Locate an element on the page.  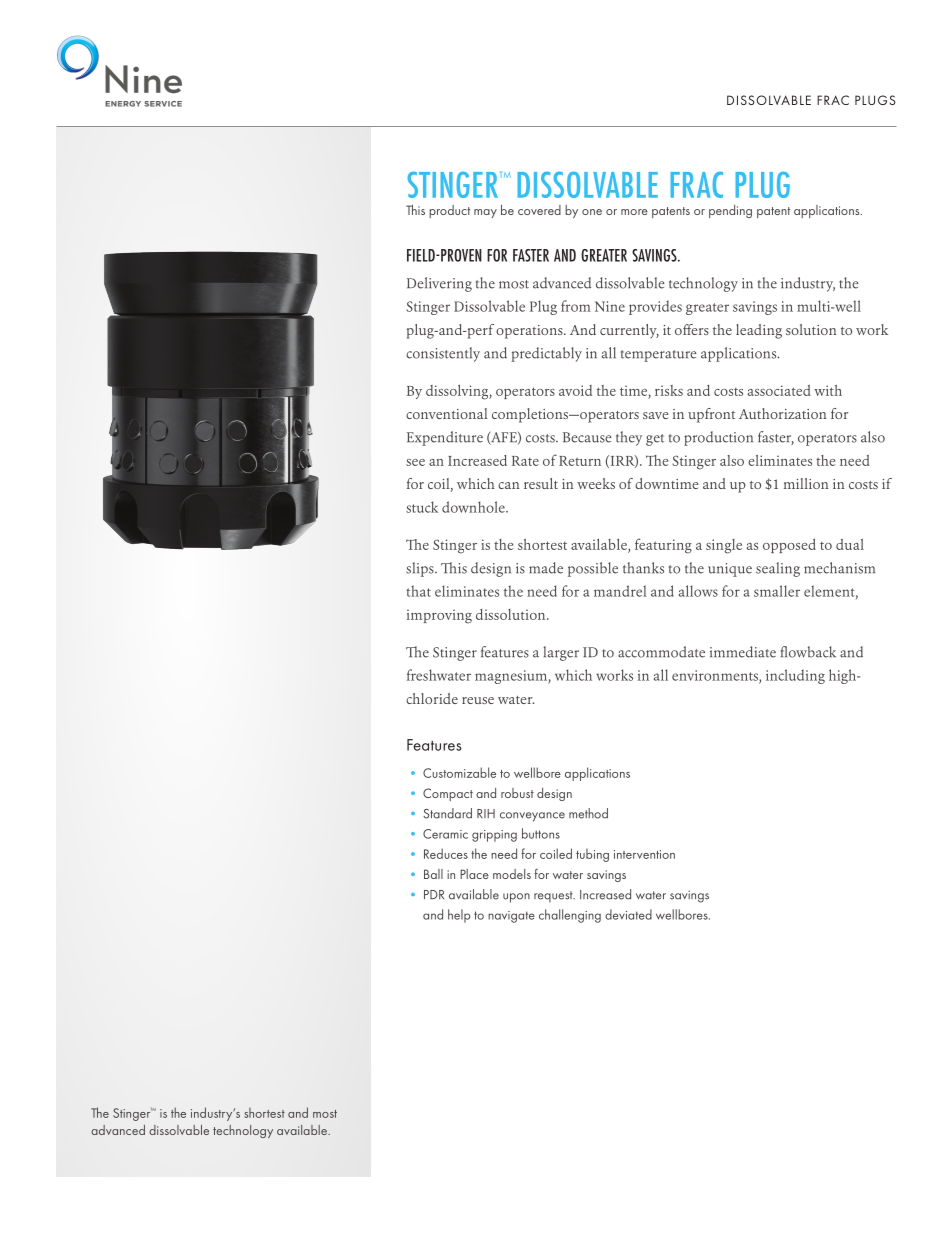
may is located at coordinates (485, 213).
